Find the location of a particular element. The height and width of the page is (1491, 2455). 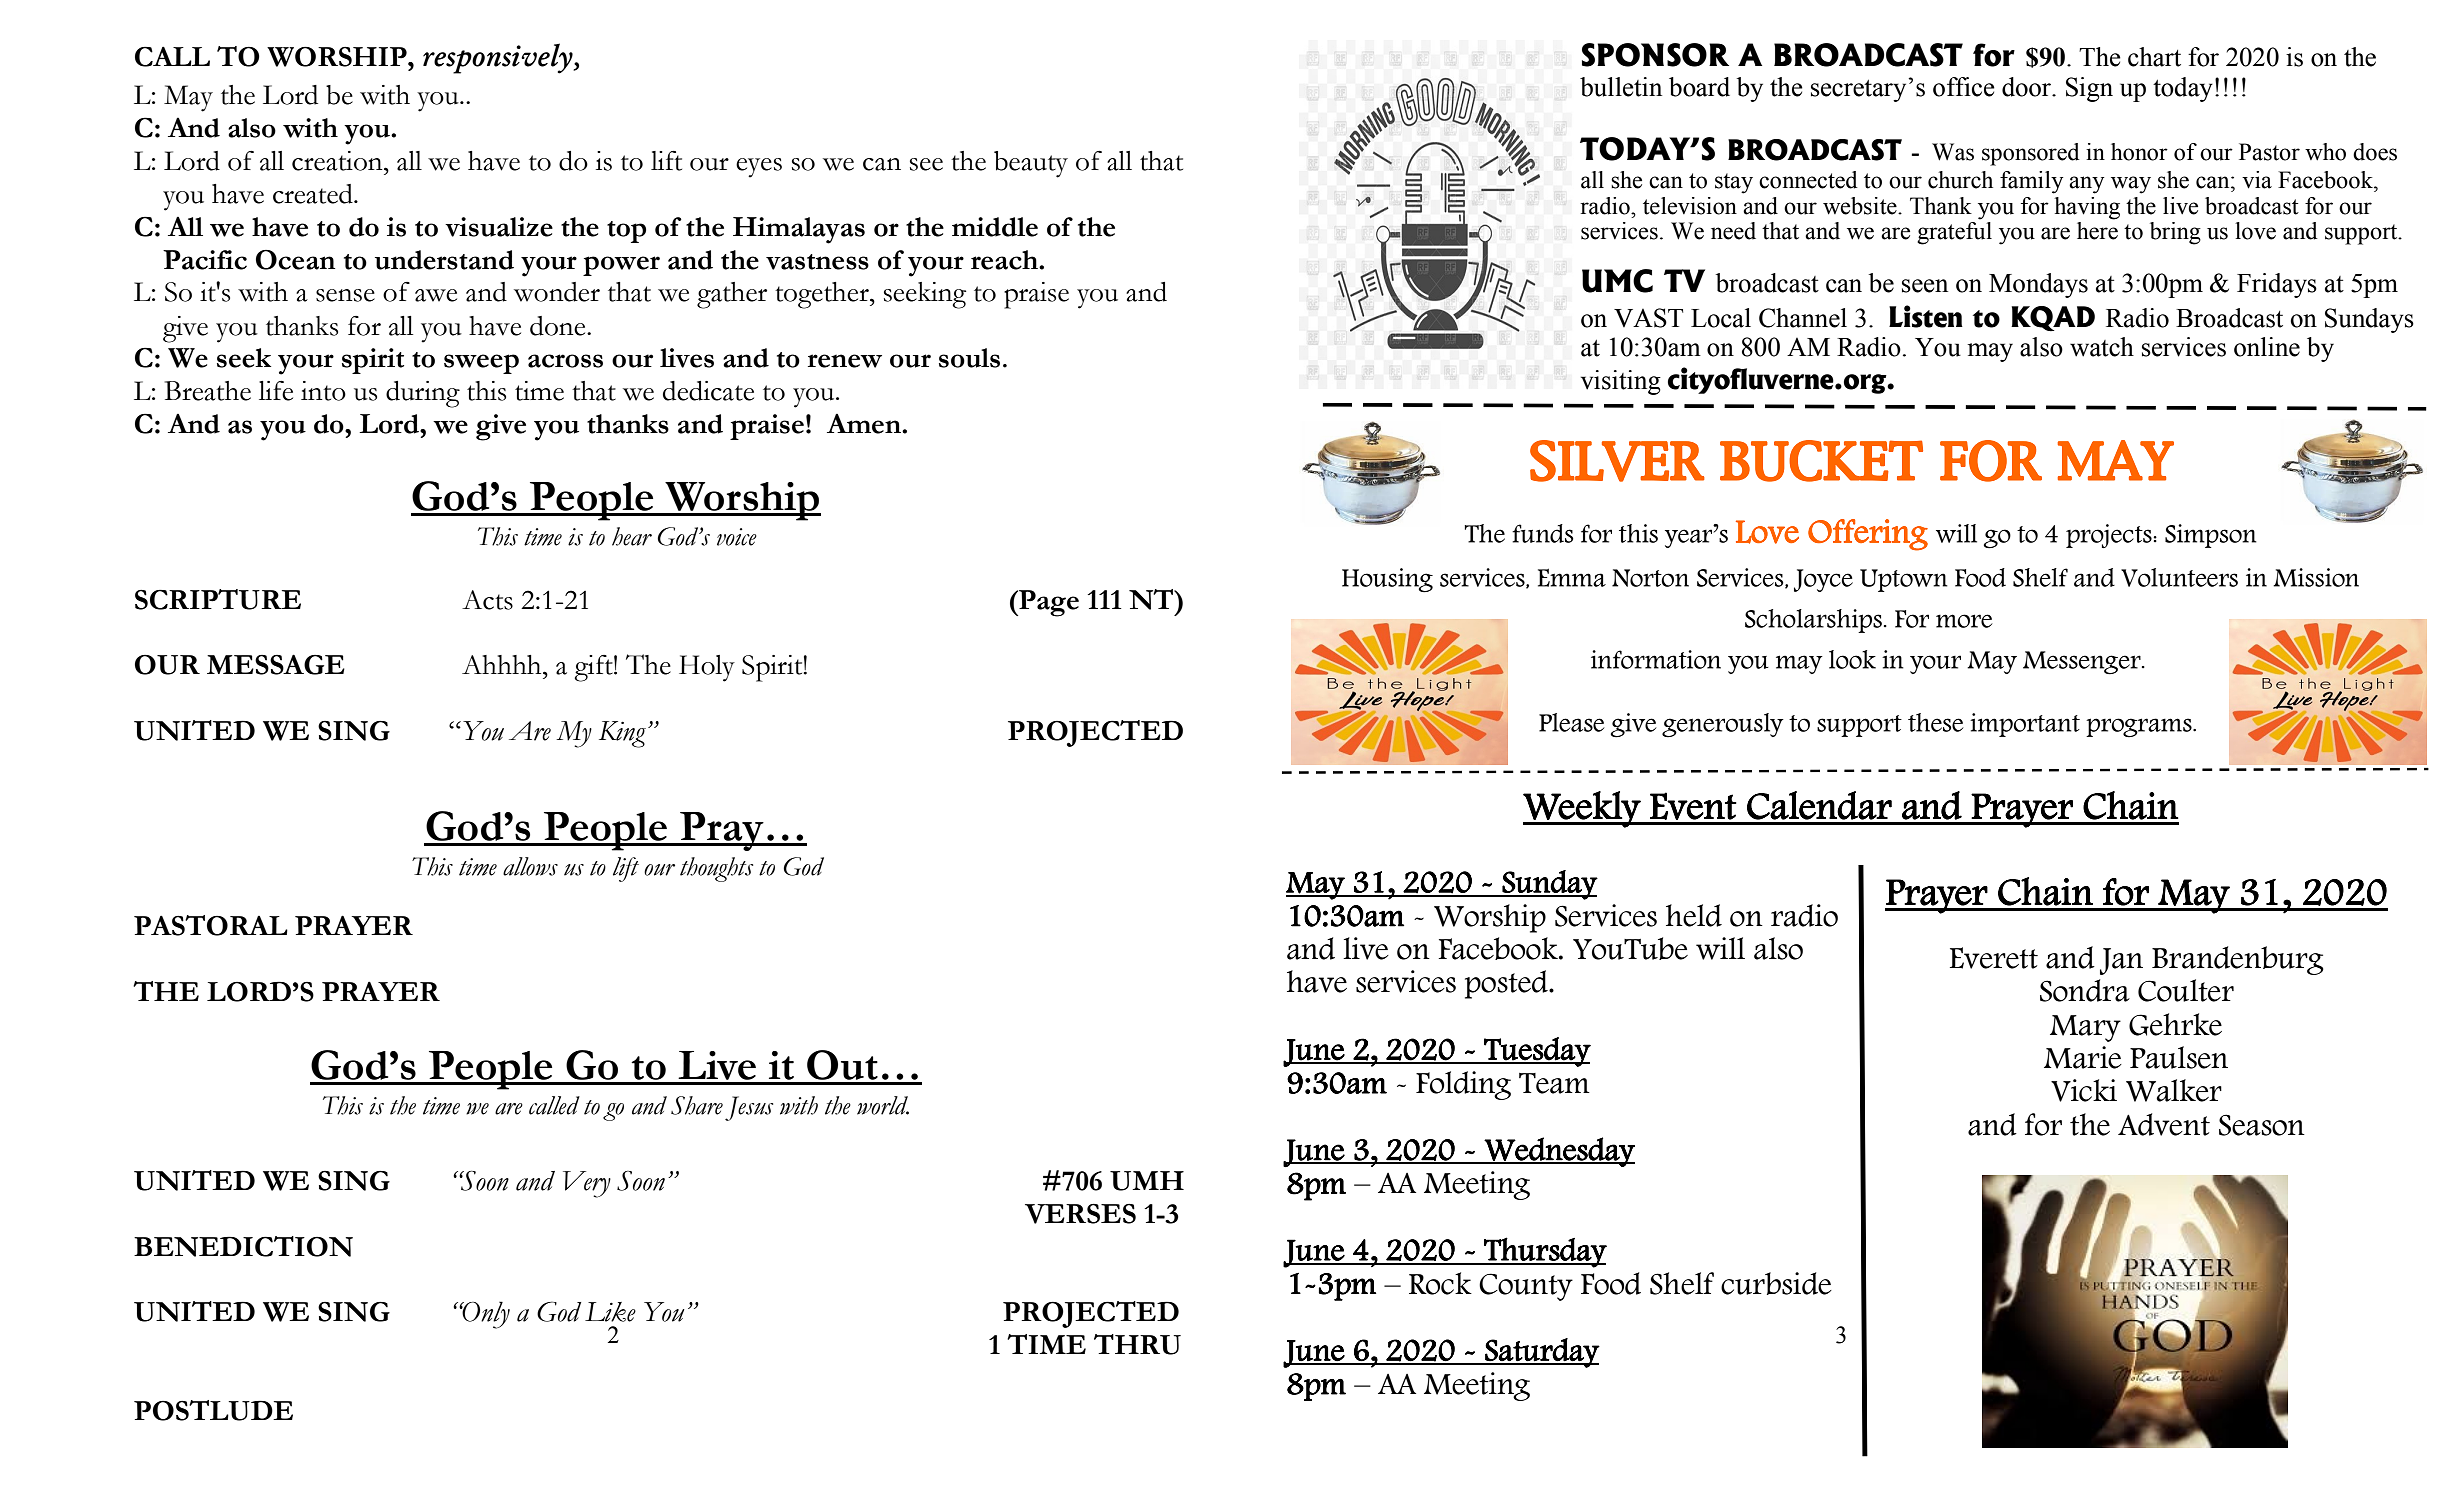

Like is located at coordinates (610, 1312).
